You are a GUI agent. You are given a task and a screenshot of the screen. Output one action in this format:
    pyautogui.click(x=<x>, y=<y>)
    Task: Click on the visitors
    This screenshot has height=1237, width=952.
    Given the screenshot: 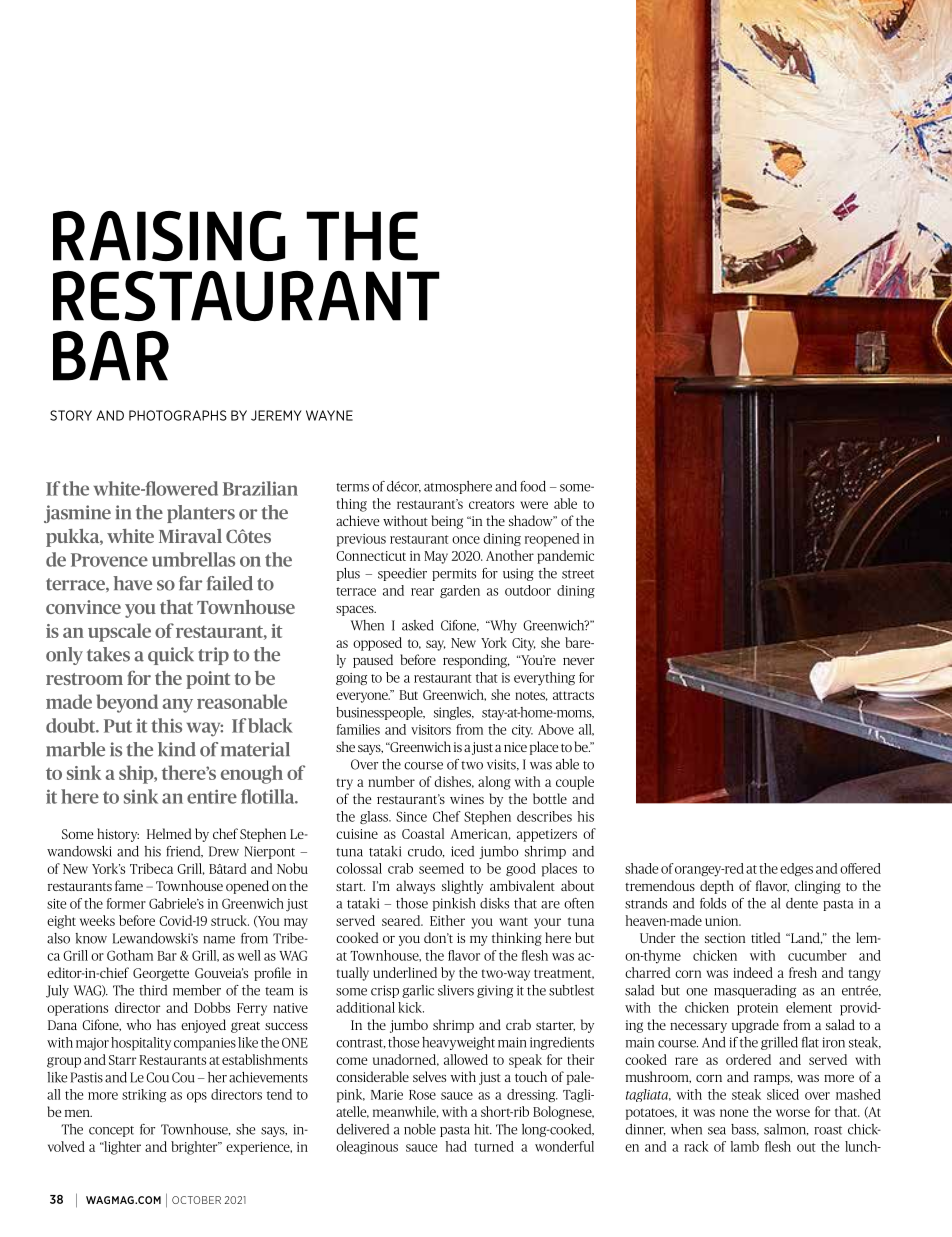 What is the action you would take?
    pyautogui.click(x=431, y=730)
